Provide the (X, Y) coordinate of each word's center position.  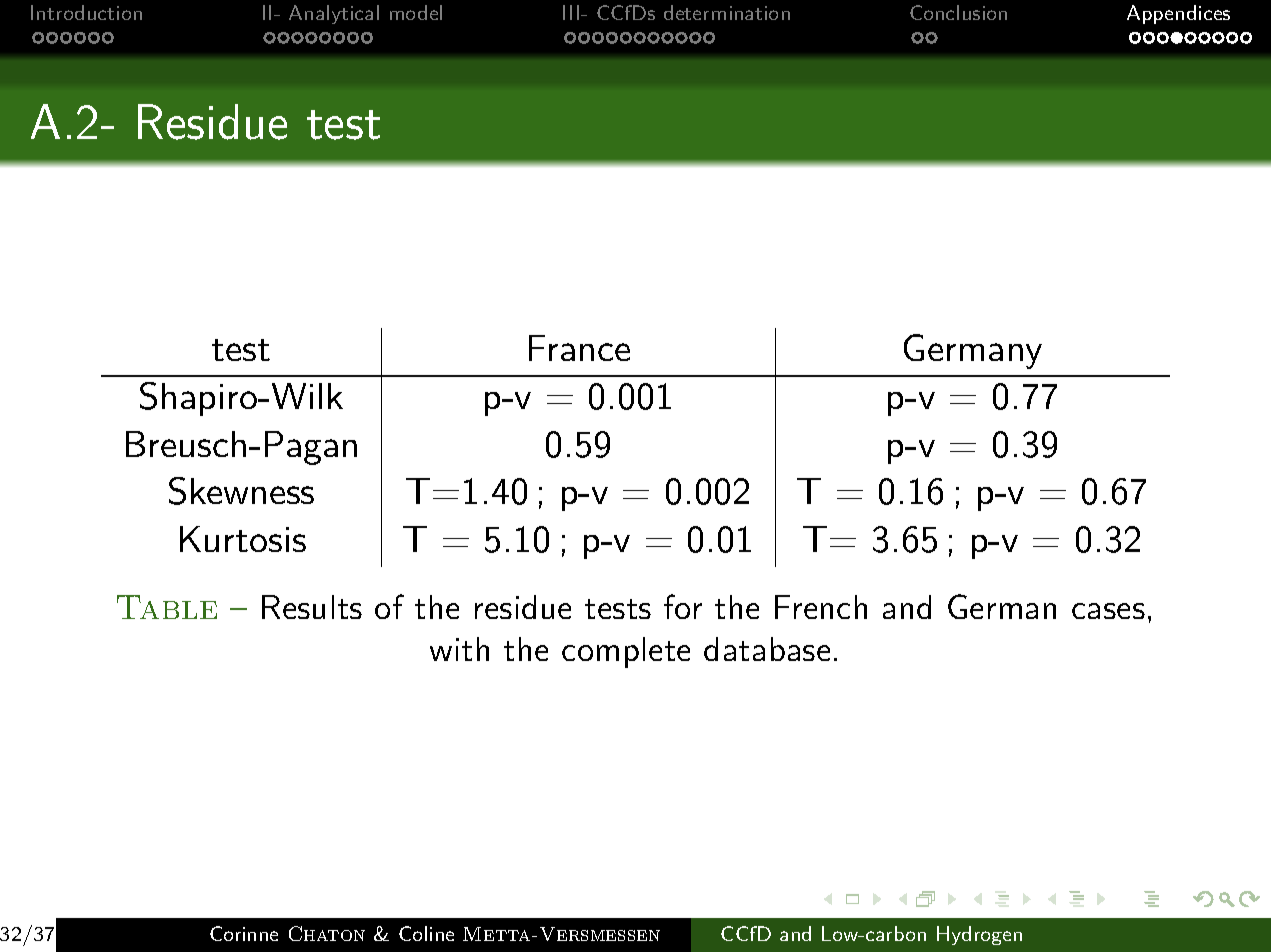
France (579, 348)
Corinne (244, 933)
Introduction (86, 12)
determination (727, 12)
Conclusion (958, 12)
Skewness (241, 491)
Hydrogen (979, 935)
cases (1108, 611)
